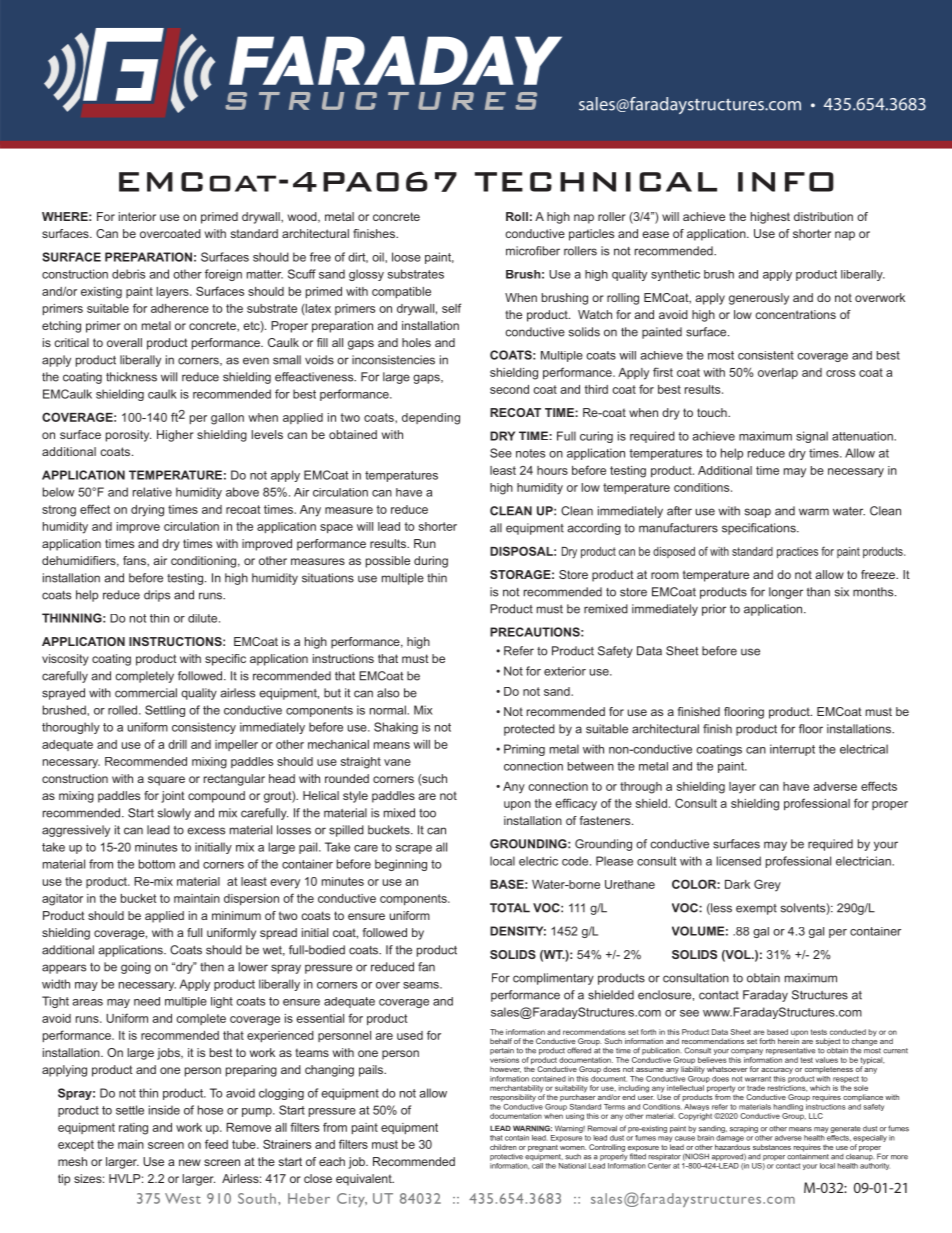  What do you see at coordinates (792, 750) in the screenshot?
I see `interrupt` at bounding box center [792, 750].
